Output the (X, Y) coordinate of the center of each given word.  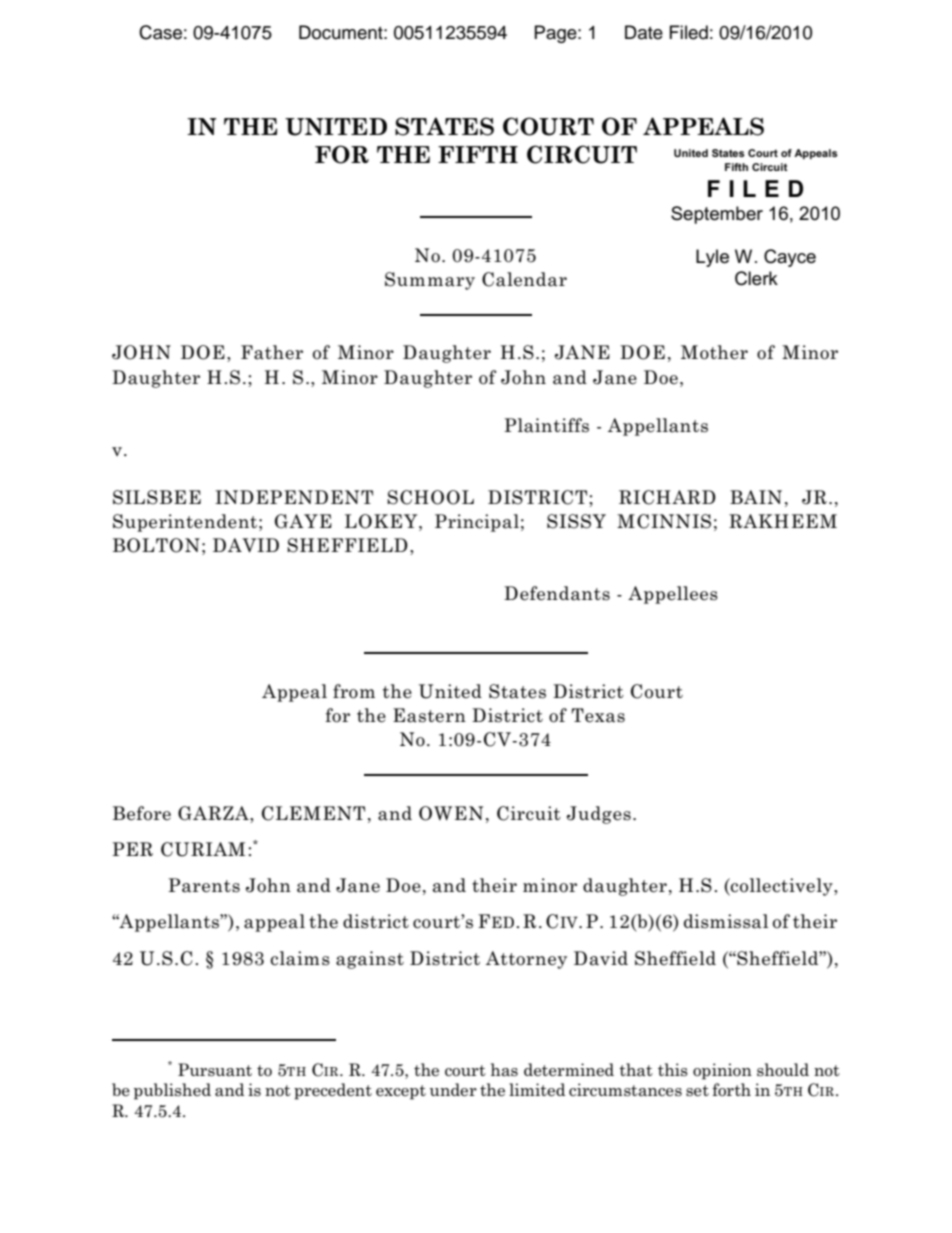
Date (644, 32)
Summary (430, 281)
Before (142, 813)
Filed (689, 32)
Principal (477, 523)
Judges (599, 815)
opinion (722, 1071)
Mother (714, 352)
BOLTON (156, 545)
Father (272, 352)
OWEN (451, 813)
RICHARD (667, 497)
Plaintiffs (546, 425)
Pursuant (215, 1070)
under (453, 1090)
